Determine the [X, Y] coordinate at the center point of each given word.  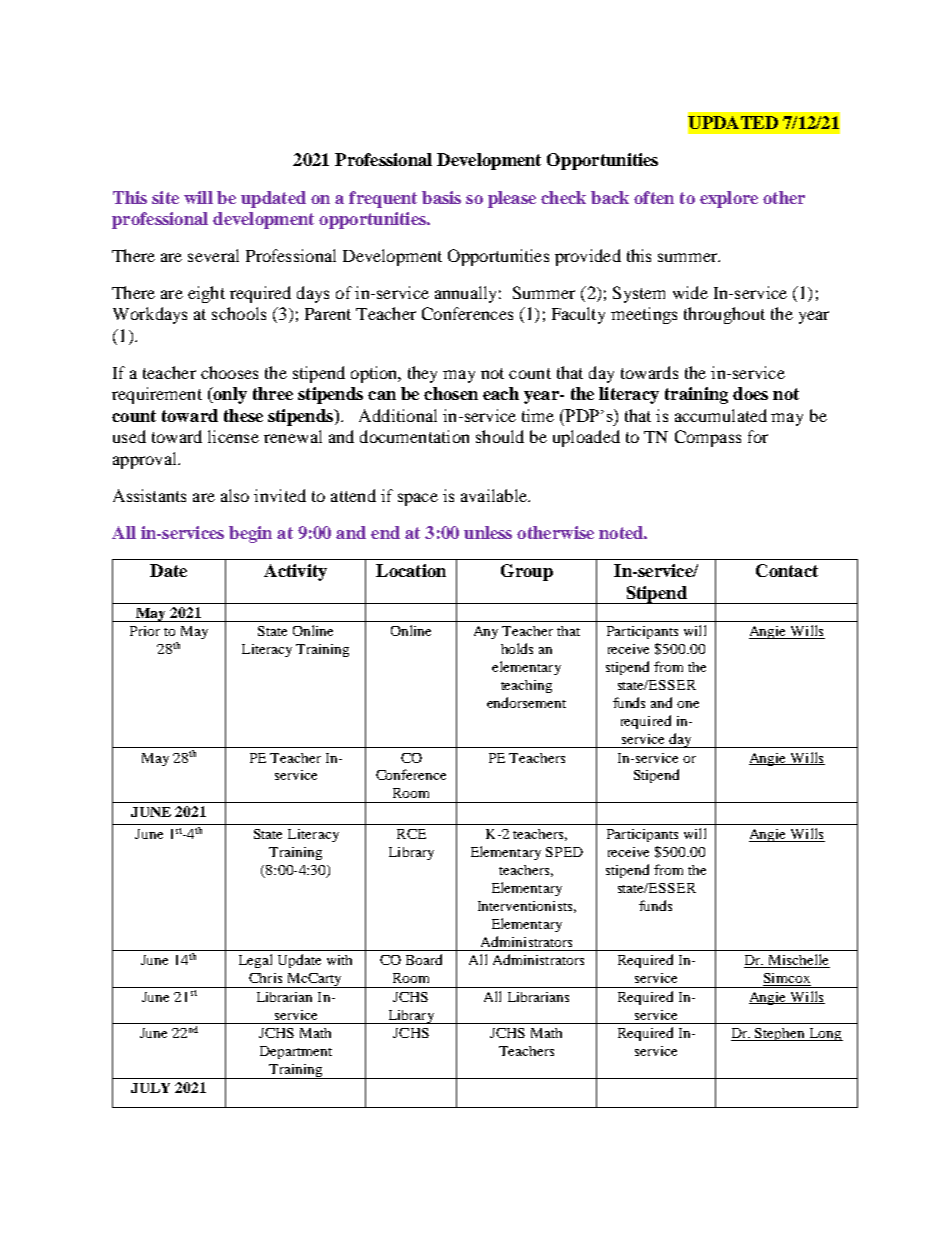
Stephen [780, 1034]
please [512, 199]
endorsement [526, 702]
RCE [411, 834]
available [495, 495]
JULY [150, 1088]
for [758, 436]
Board [424, 959]
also [235, 495]
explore [729, 199]
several [213, 255]
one [688, 704]
